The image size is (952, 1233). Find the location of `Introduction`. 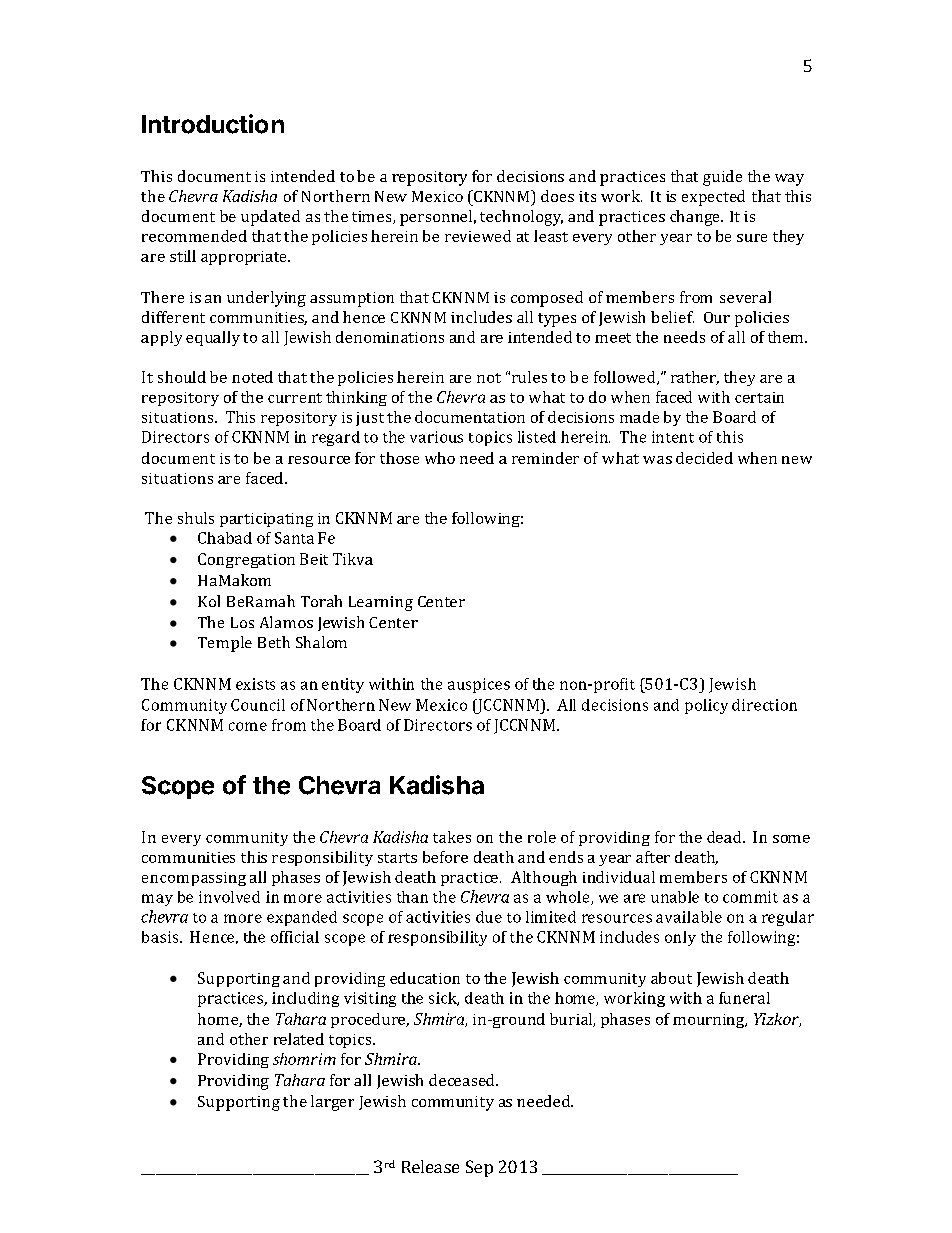

Introduction is located at coordinates (213, 124).
